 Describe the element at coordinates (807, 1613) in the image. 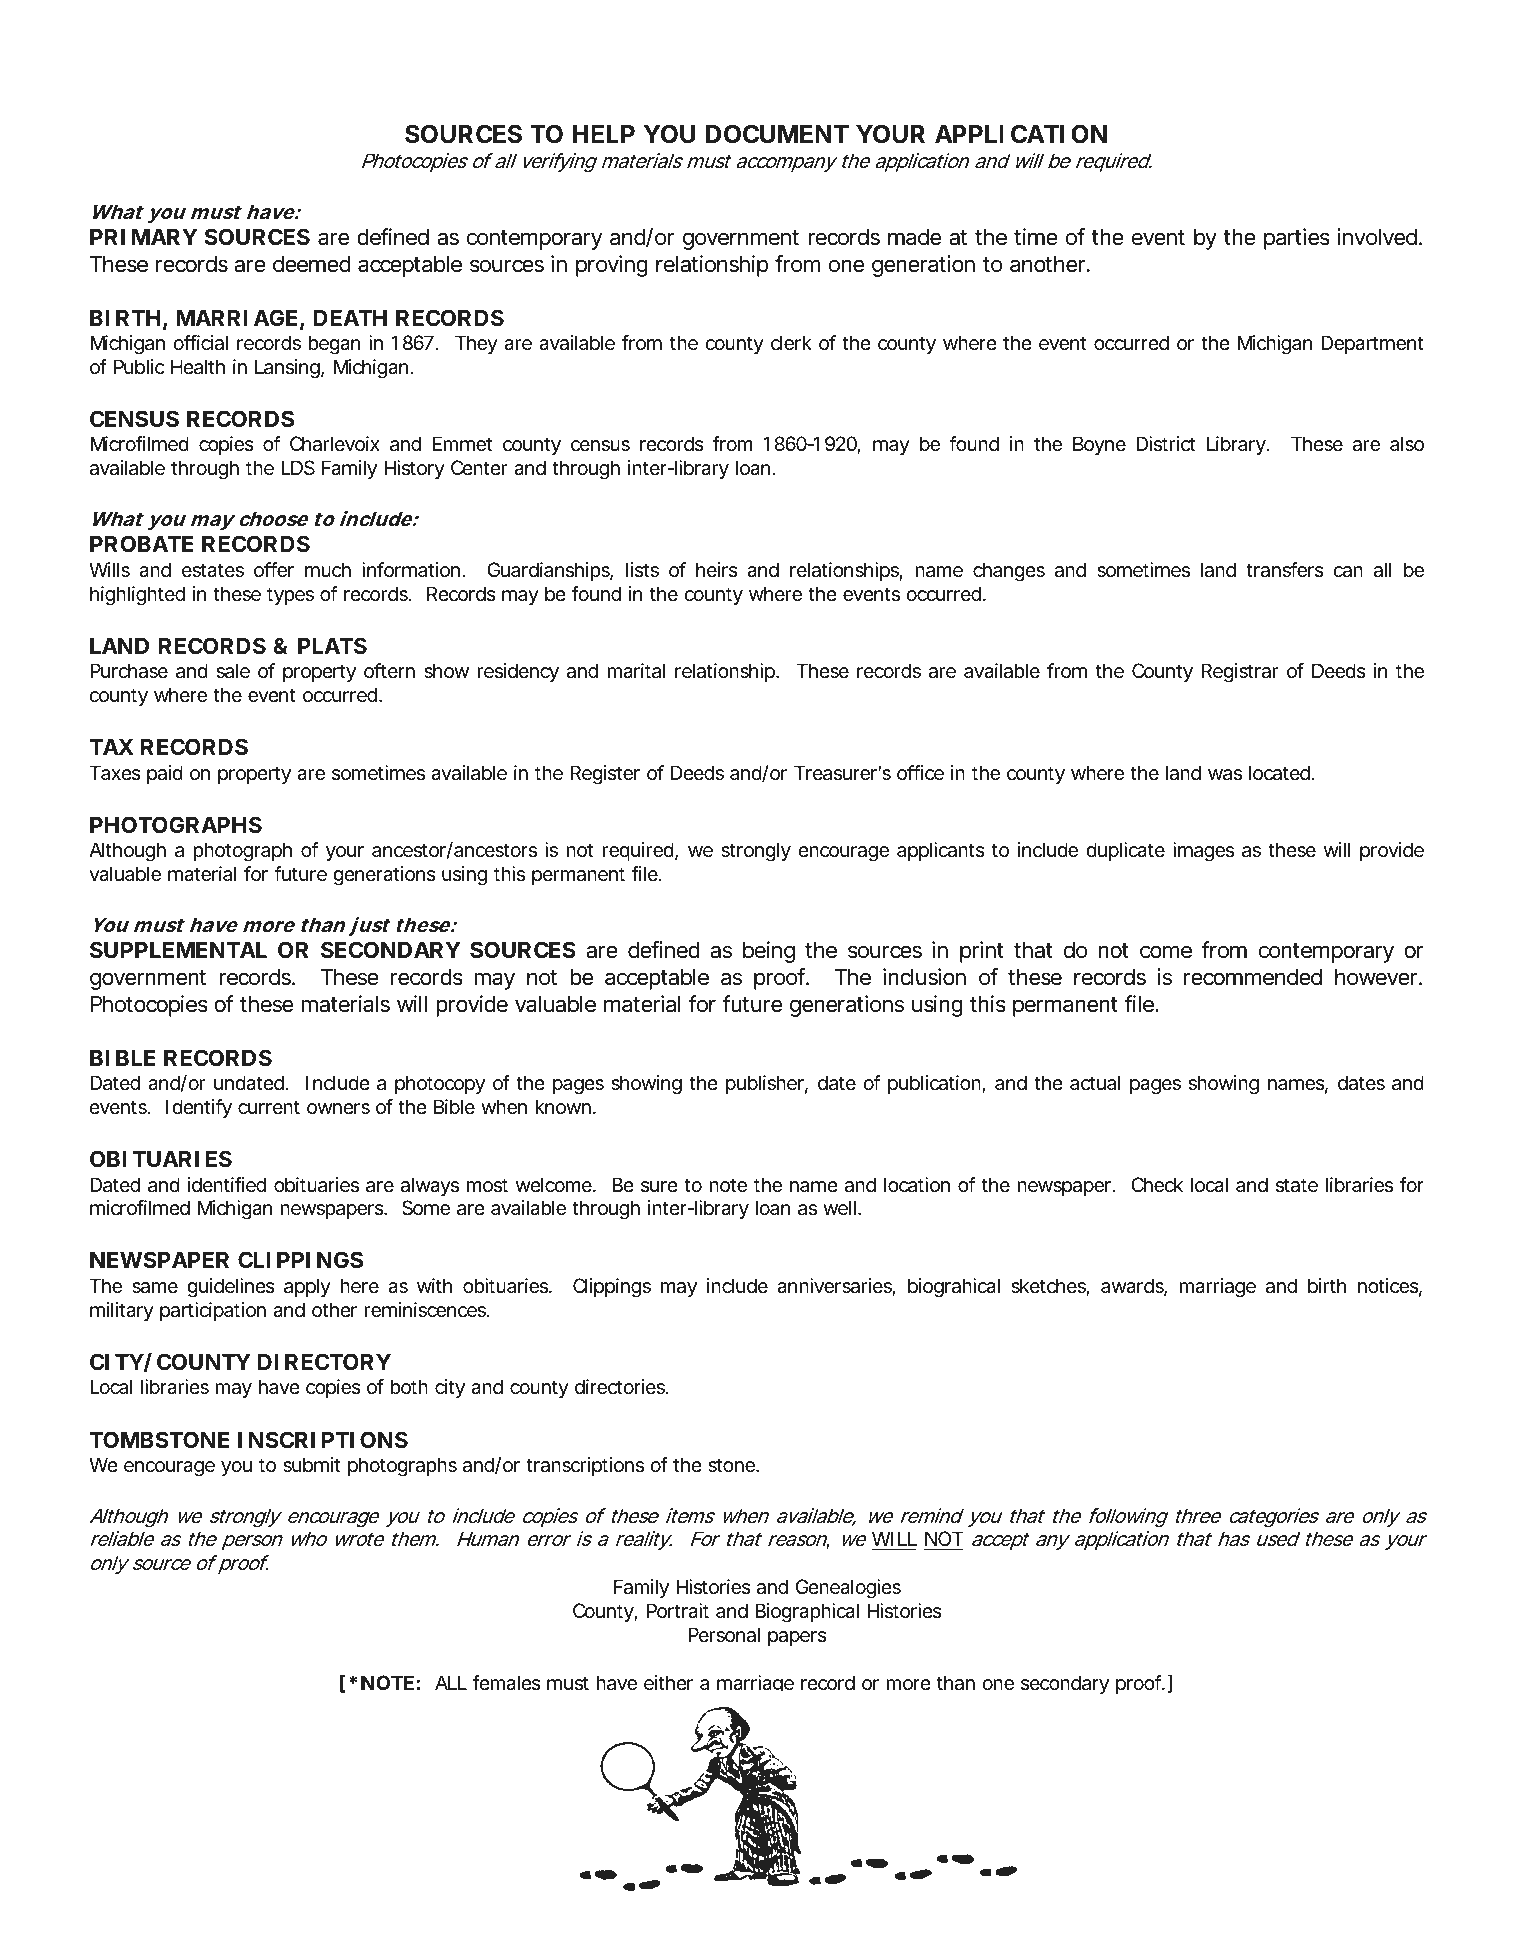

I see `Biographical` at that location.
